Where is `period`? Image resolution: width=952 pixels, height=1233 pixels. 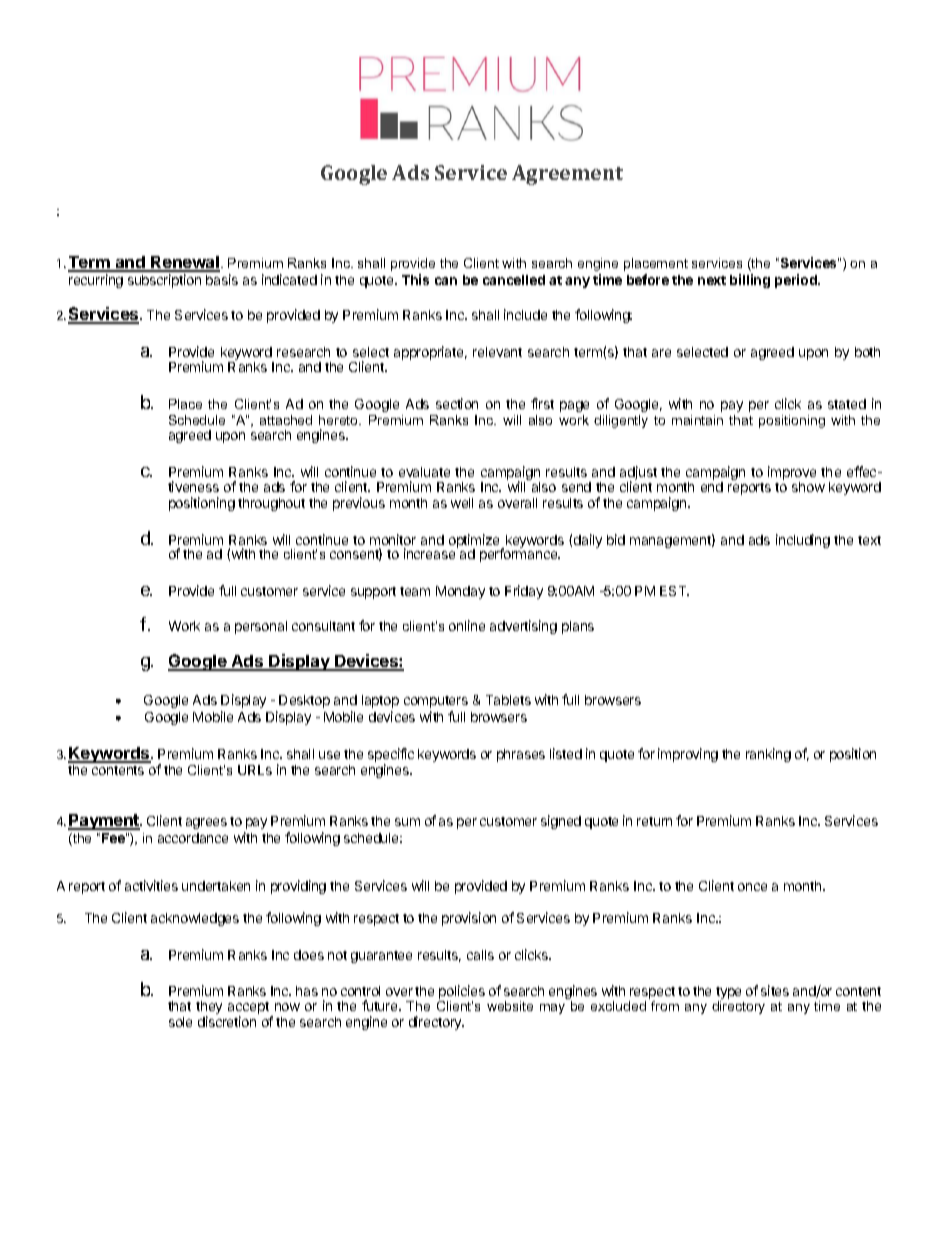 period is located at coordinates (797, 281).
